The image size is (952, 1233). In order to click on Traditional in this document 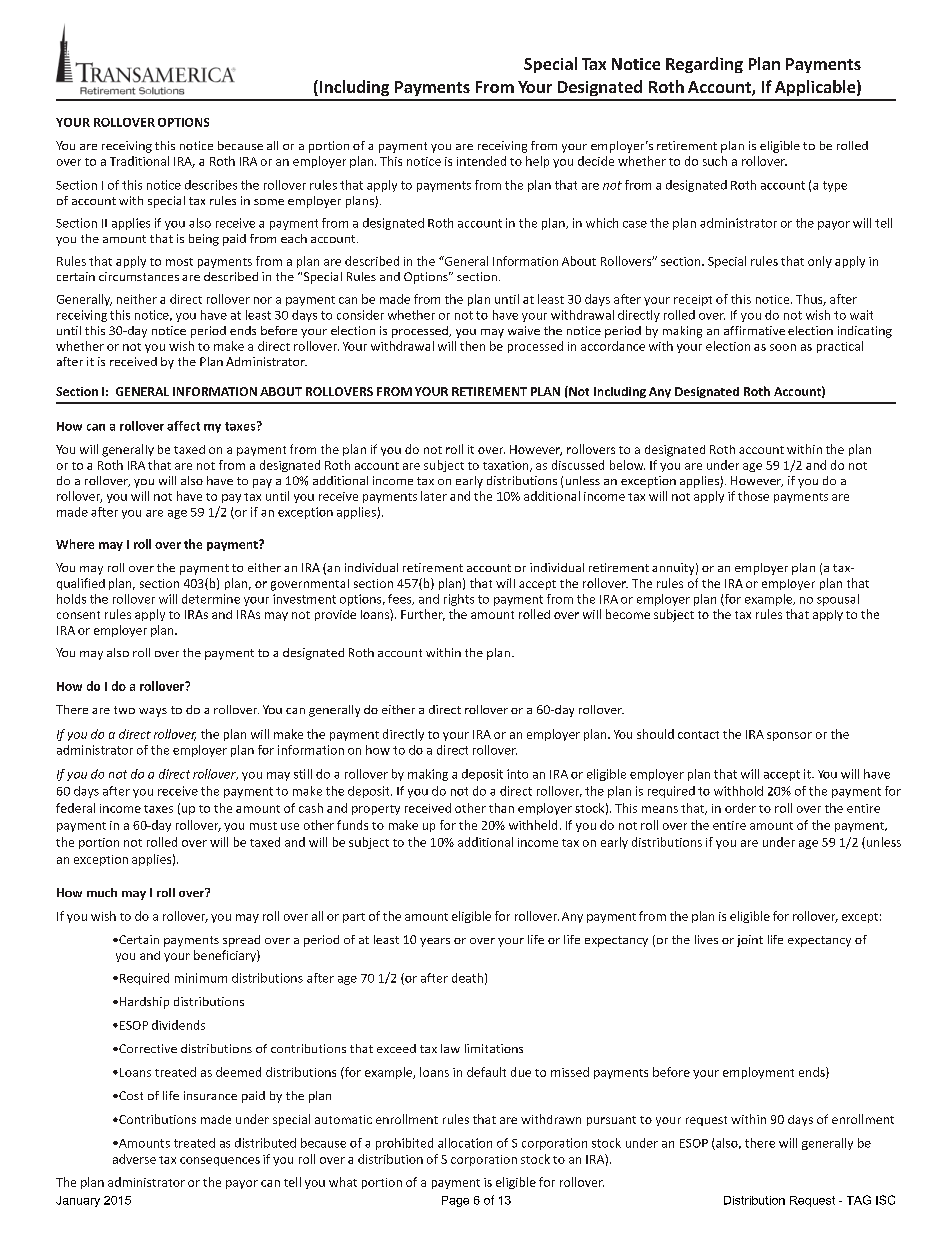, I will do `click(139, 161)`.
